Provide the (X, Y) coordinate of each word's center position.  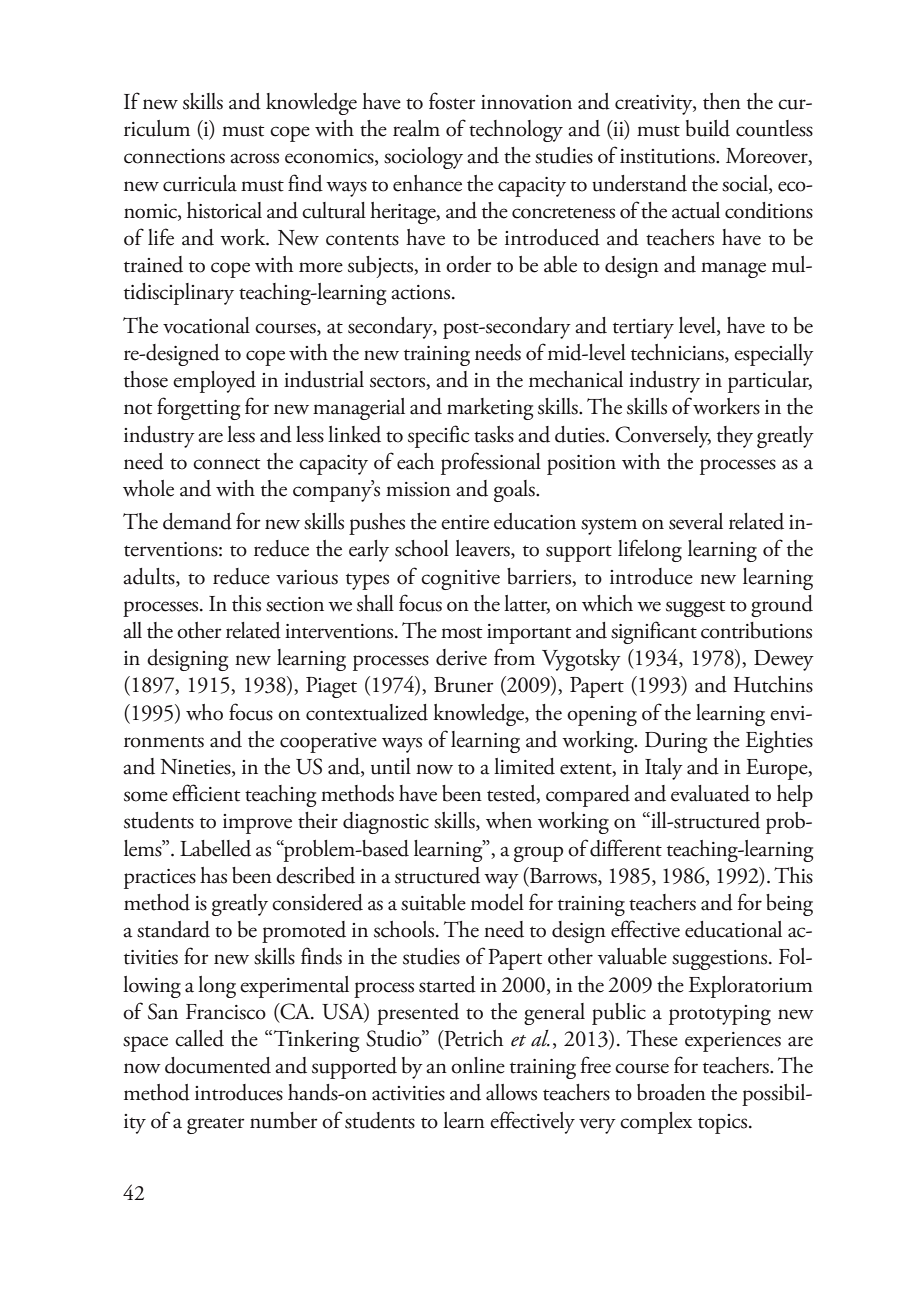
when (509, 820)
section (295, 604)
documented (218, 1065)
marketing (490, 409)
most (462, 633)
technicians (678, 353)
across (254, 158)
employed (214, 382)
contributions (756, 630)
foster (452, 101)
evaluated (710, 793)
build (708, 128)
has (213, 875)
